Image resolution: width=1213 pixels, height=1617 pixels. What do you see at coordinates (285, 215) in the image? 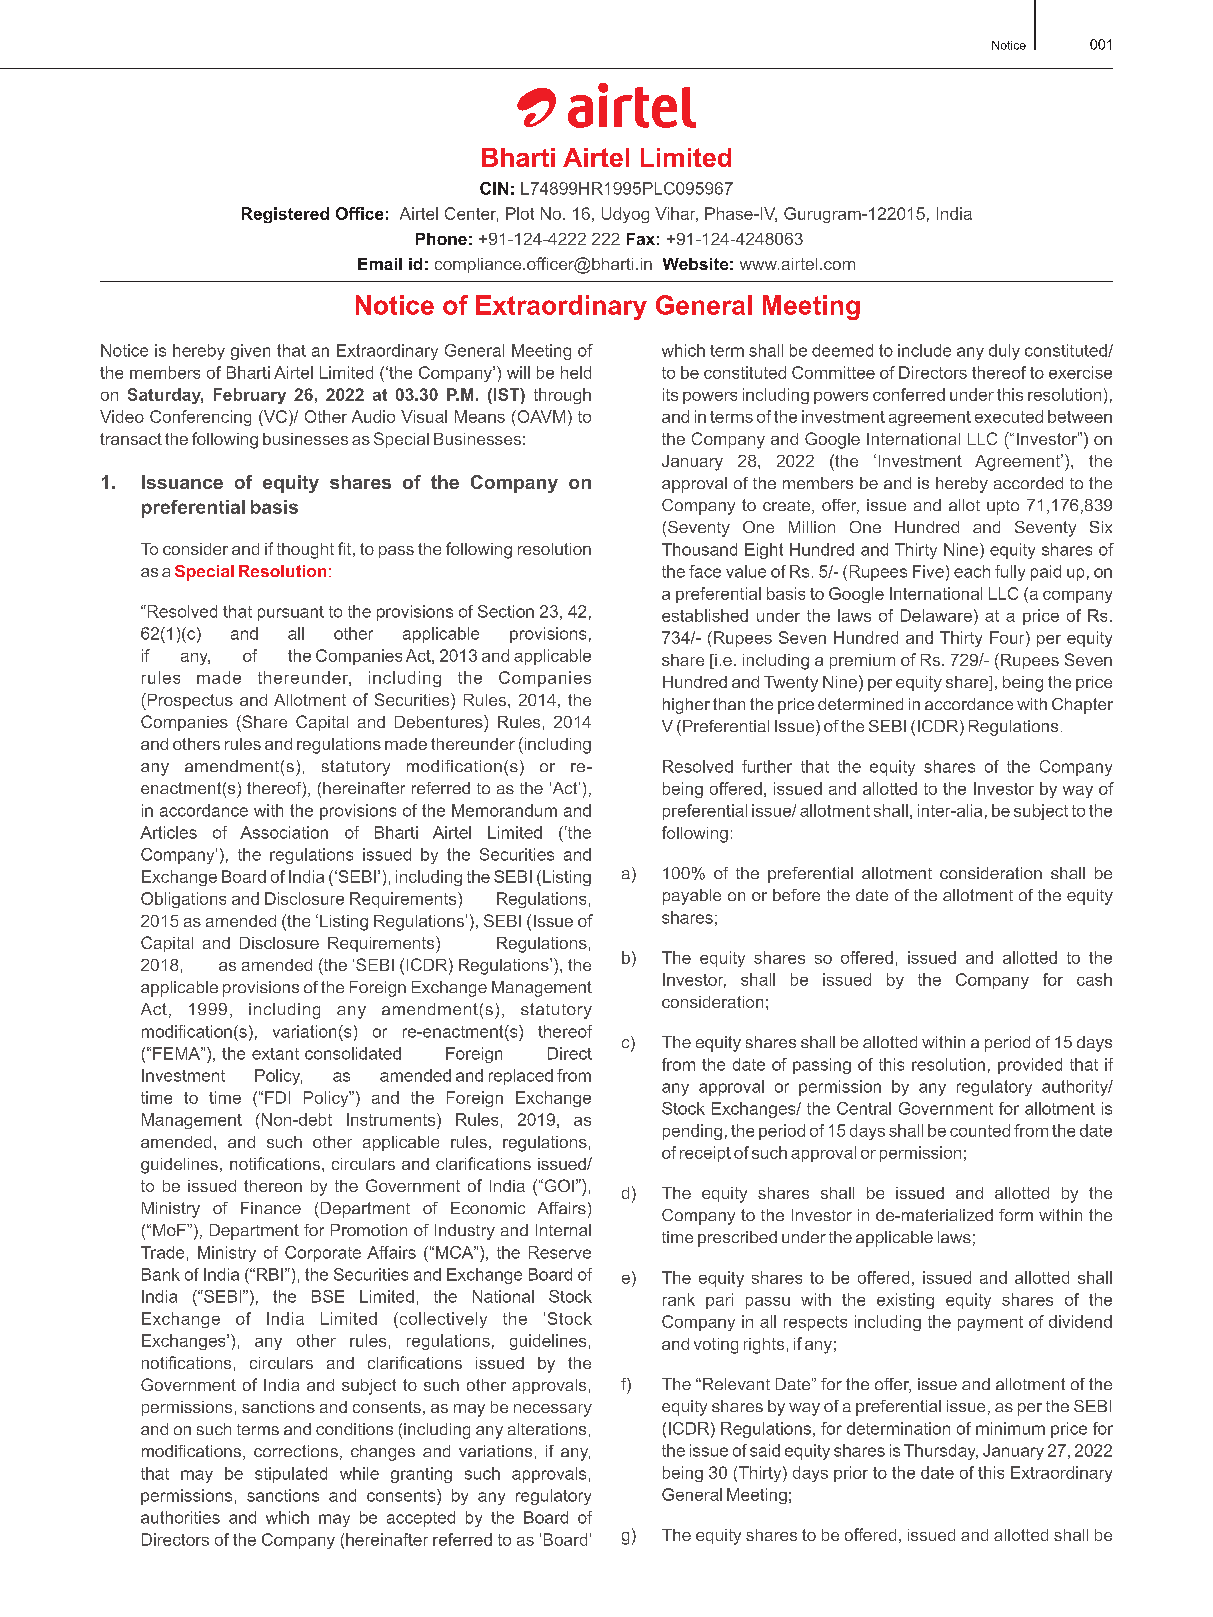
I see `Registered` at bounding box center [285, 215].
